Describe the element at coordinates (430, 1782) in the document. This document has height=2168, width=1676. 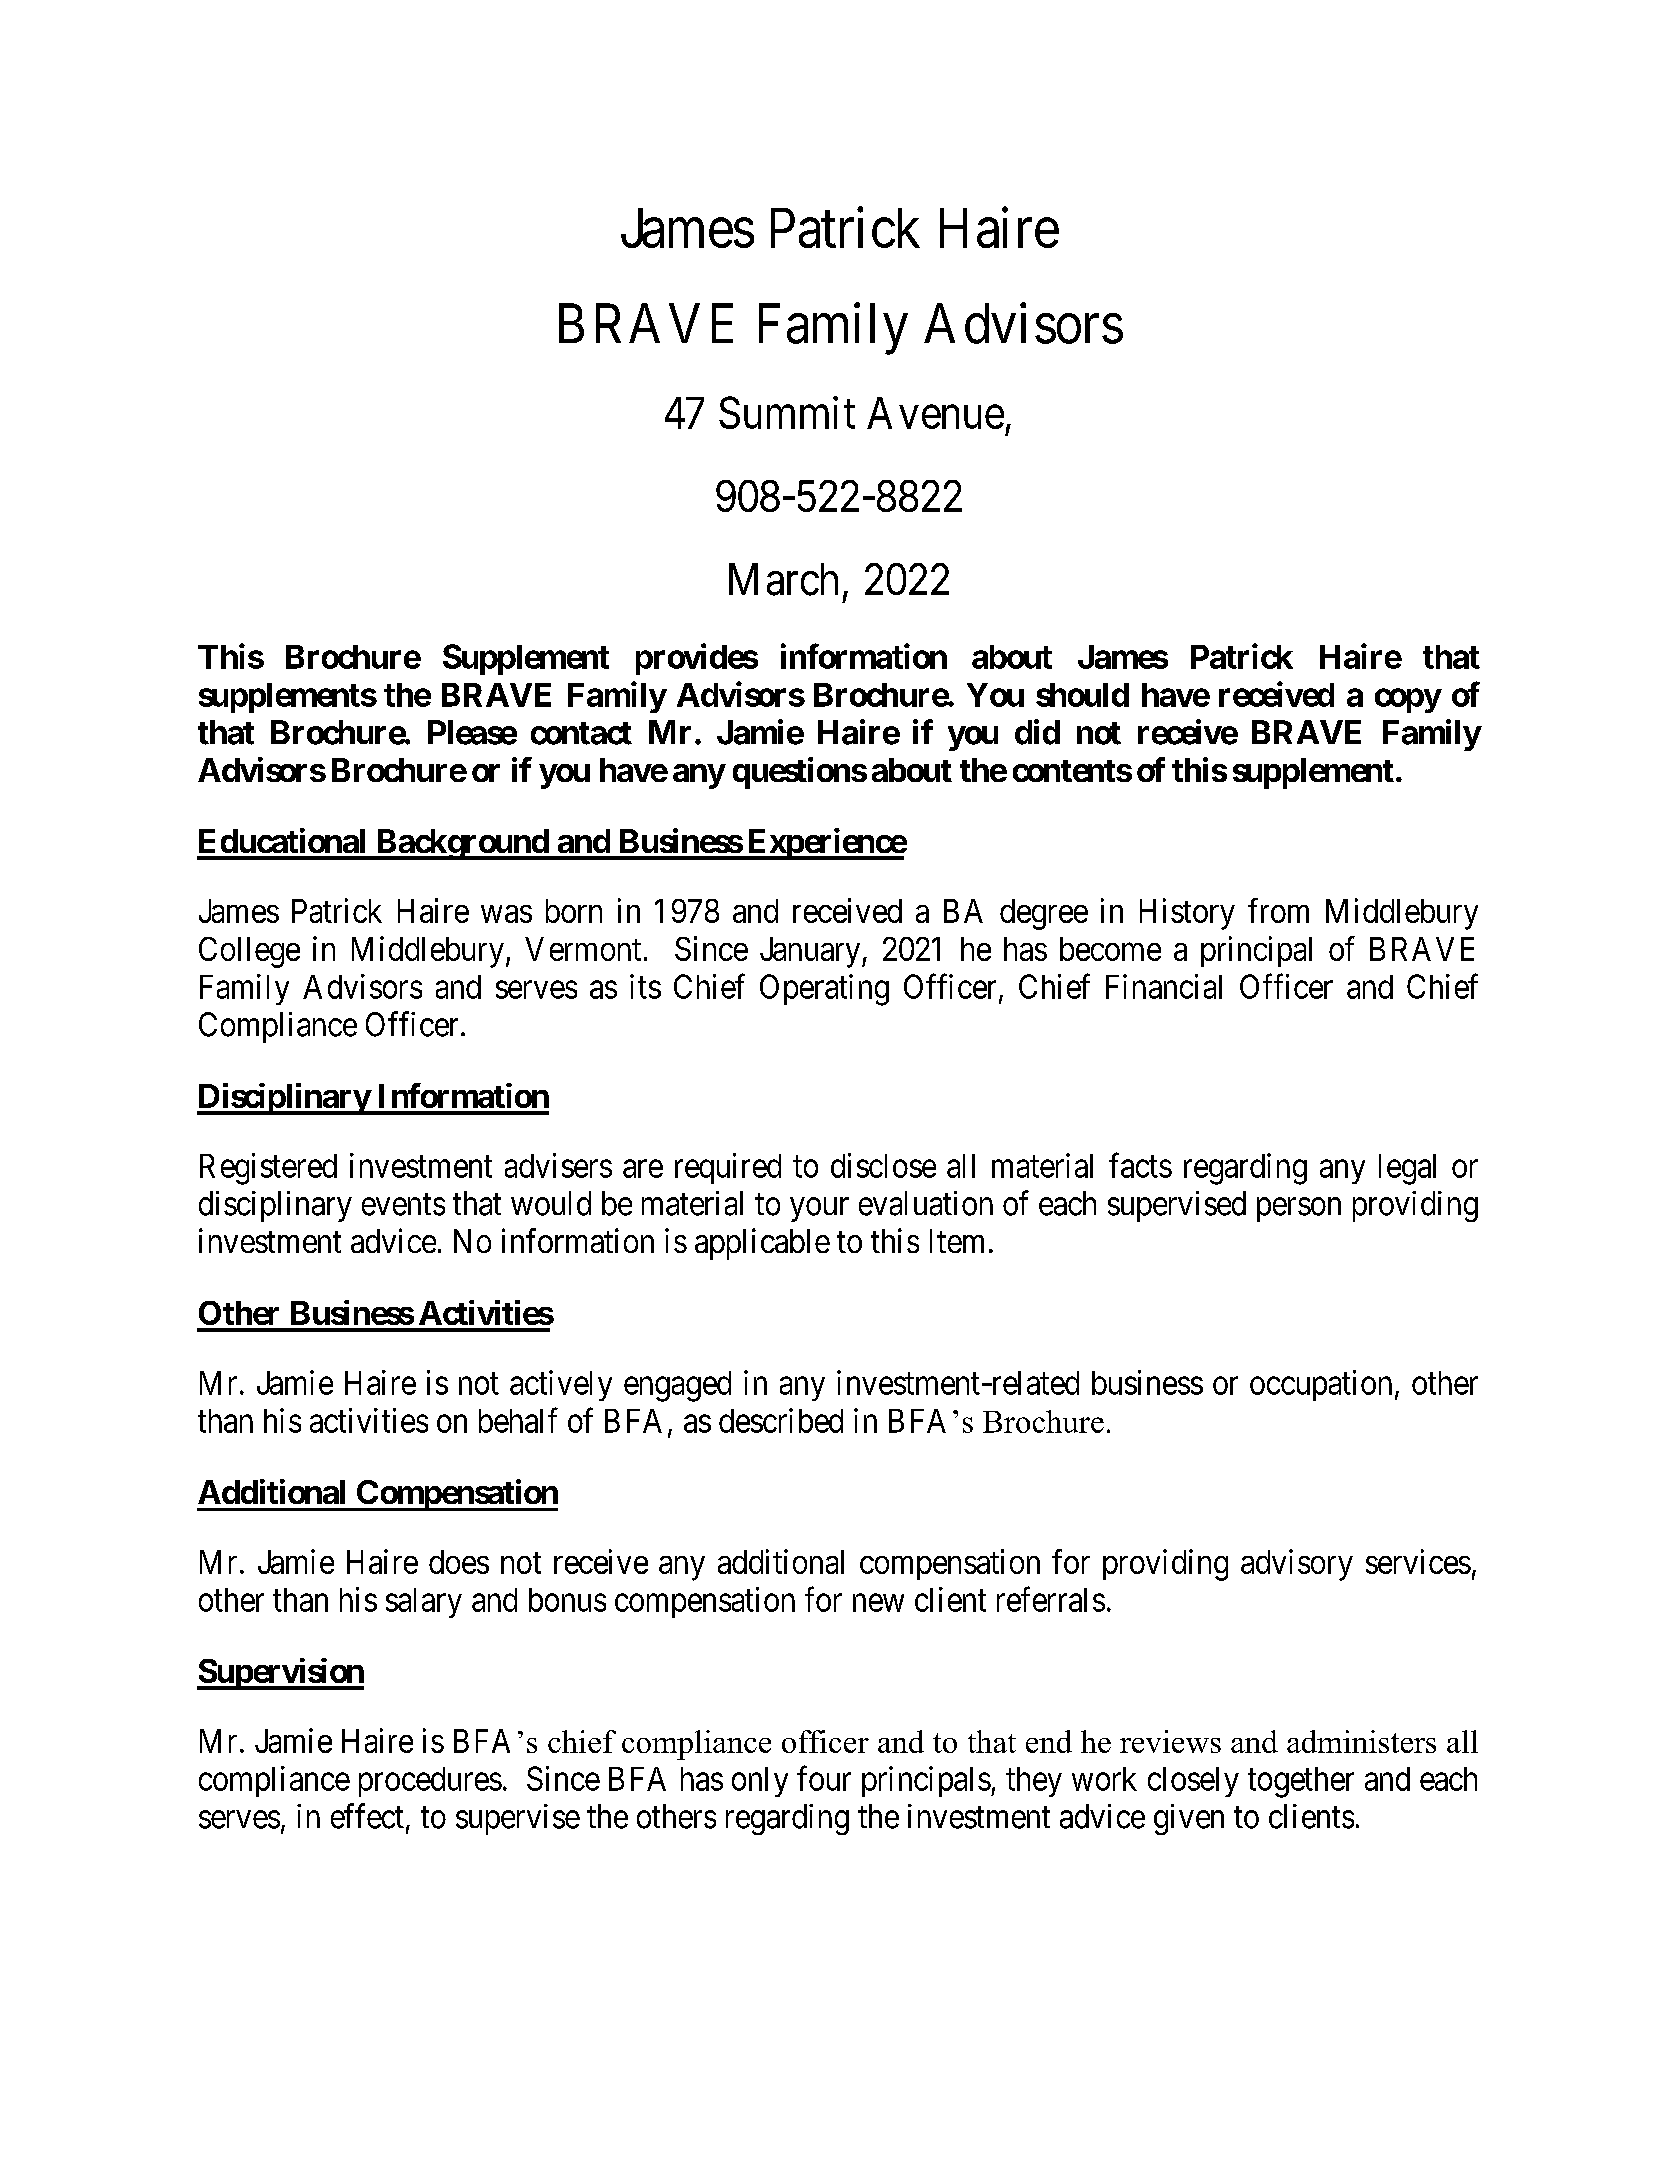
I see `procedures` at that location.
